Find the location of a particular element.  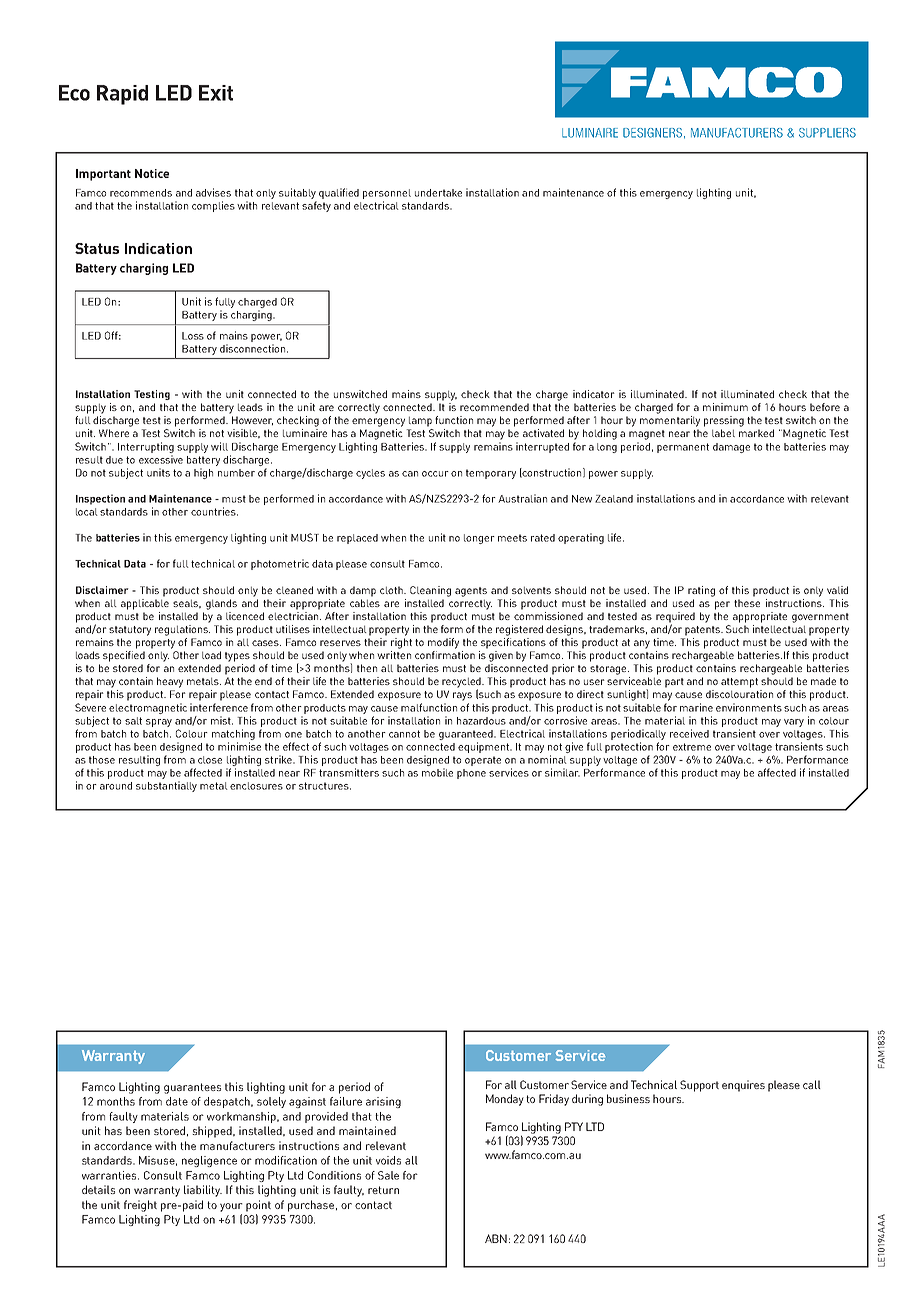

undertake is located at coordinates (438, 193).
